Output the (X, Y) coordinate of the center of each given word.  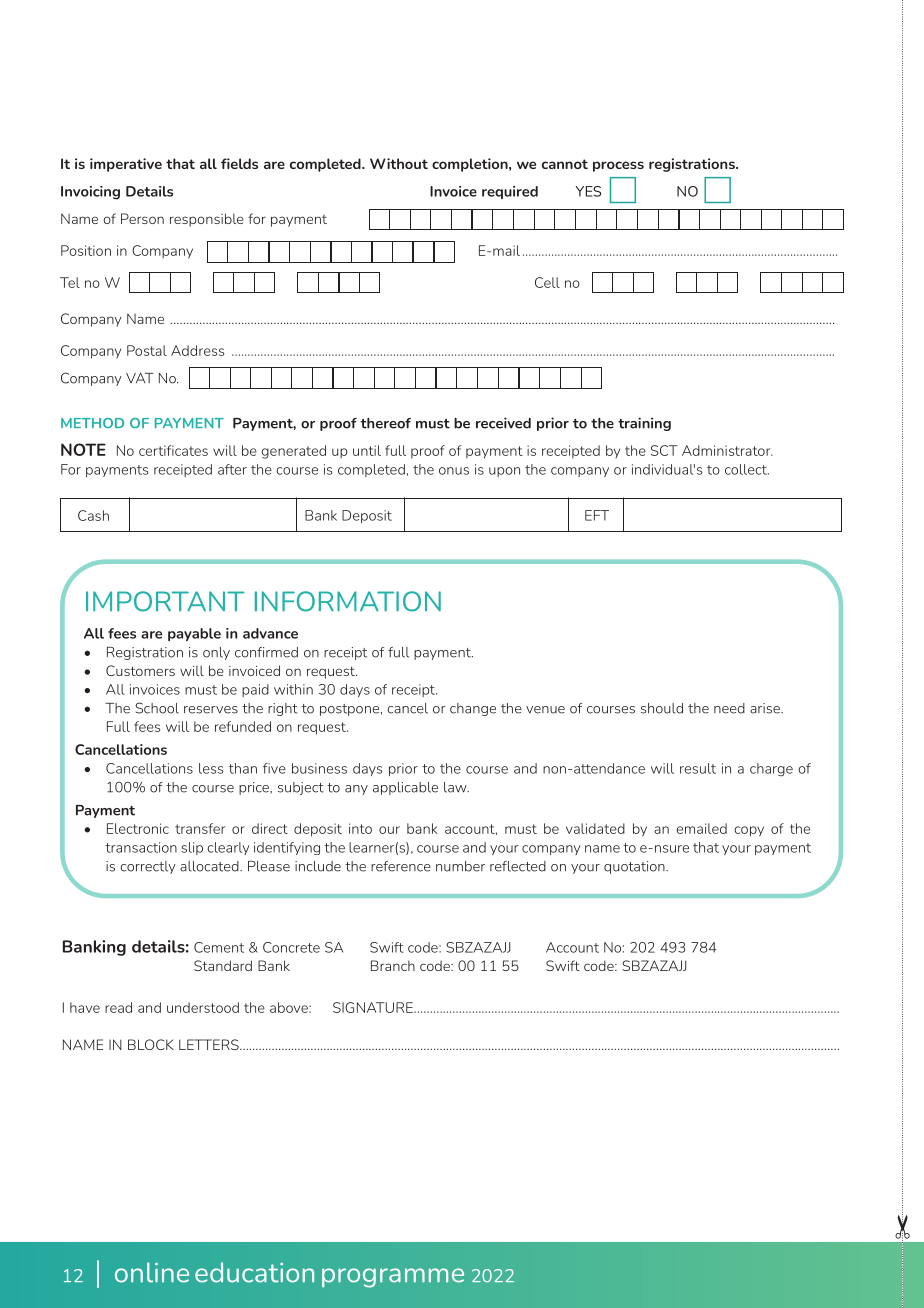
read (118, 1007)
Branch (393, 965)
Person (142, 218)
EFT (597, 515)
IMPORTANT (165, 601)
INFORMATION (348, 601)
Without (399, 163)
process (618, 166)
